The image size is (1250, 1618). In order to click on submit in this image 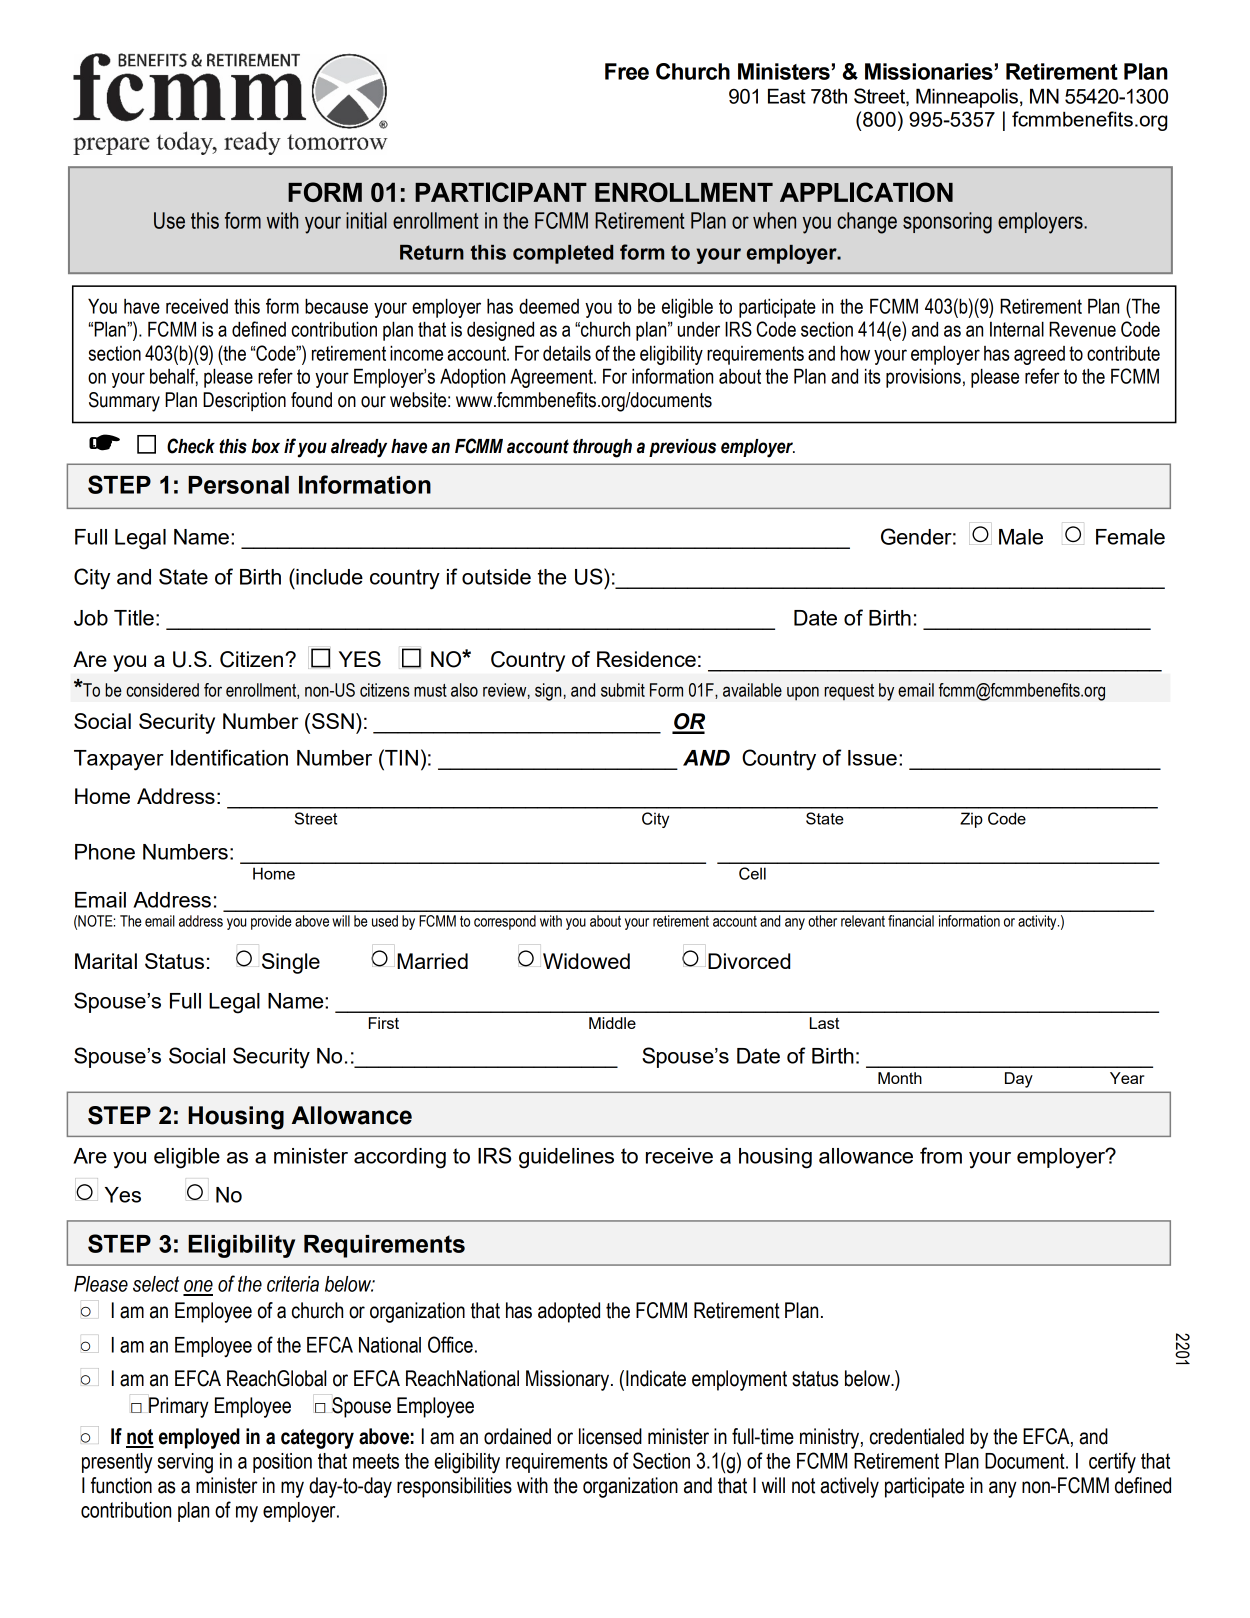, I will do `click(623, 690)`.
